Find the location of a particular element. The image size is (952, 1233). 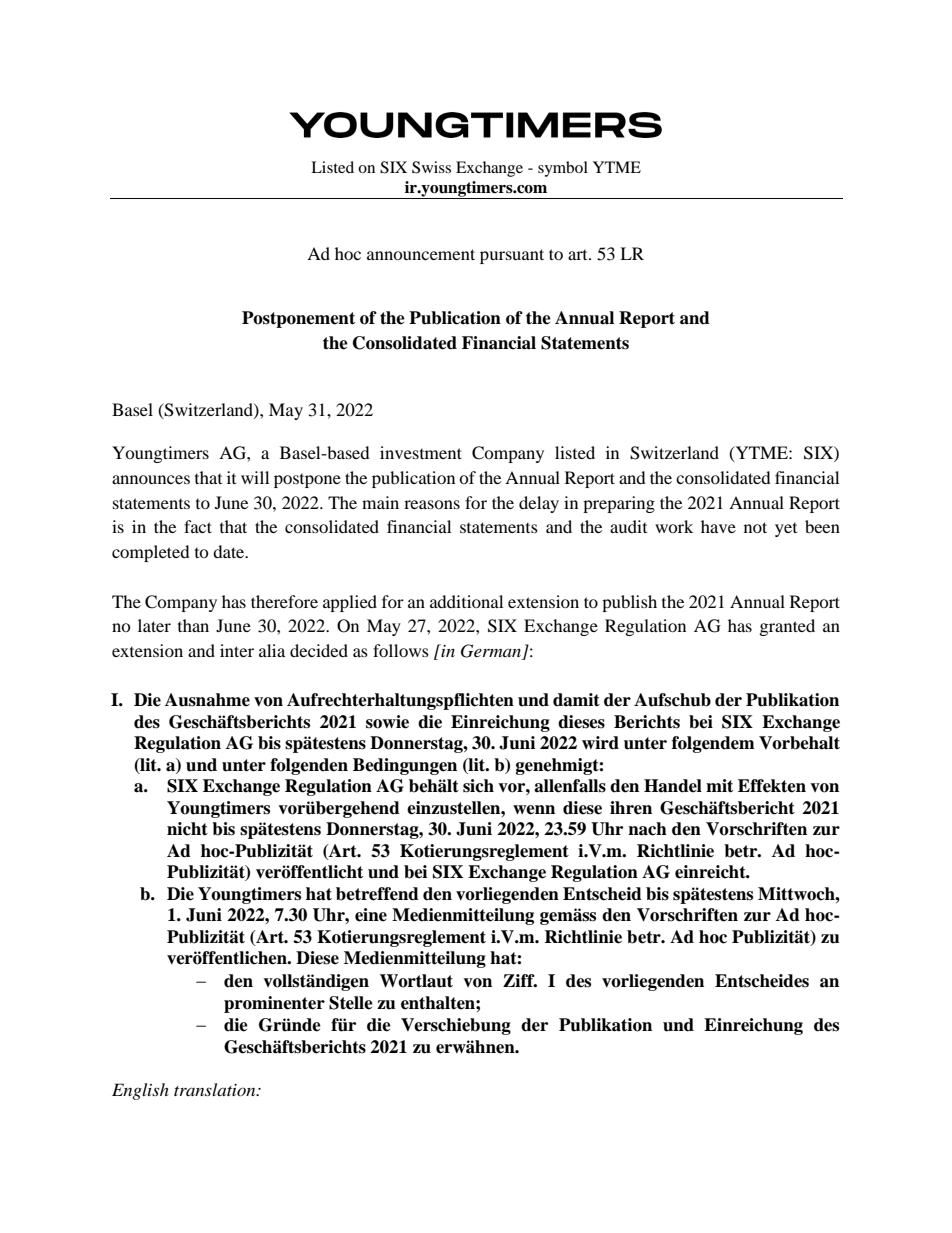

will is located at coordinates (255, 477).
